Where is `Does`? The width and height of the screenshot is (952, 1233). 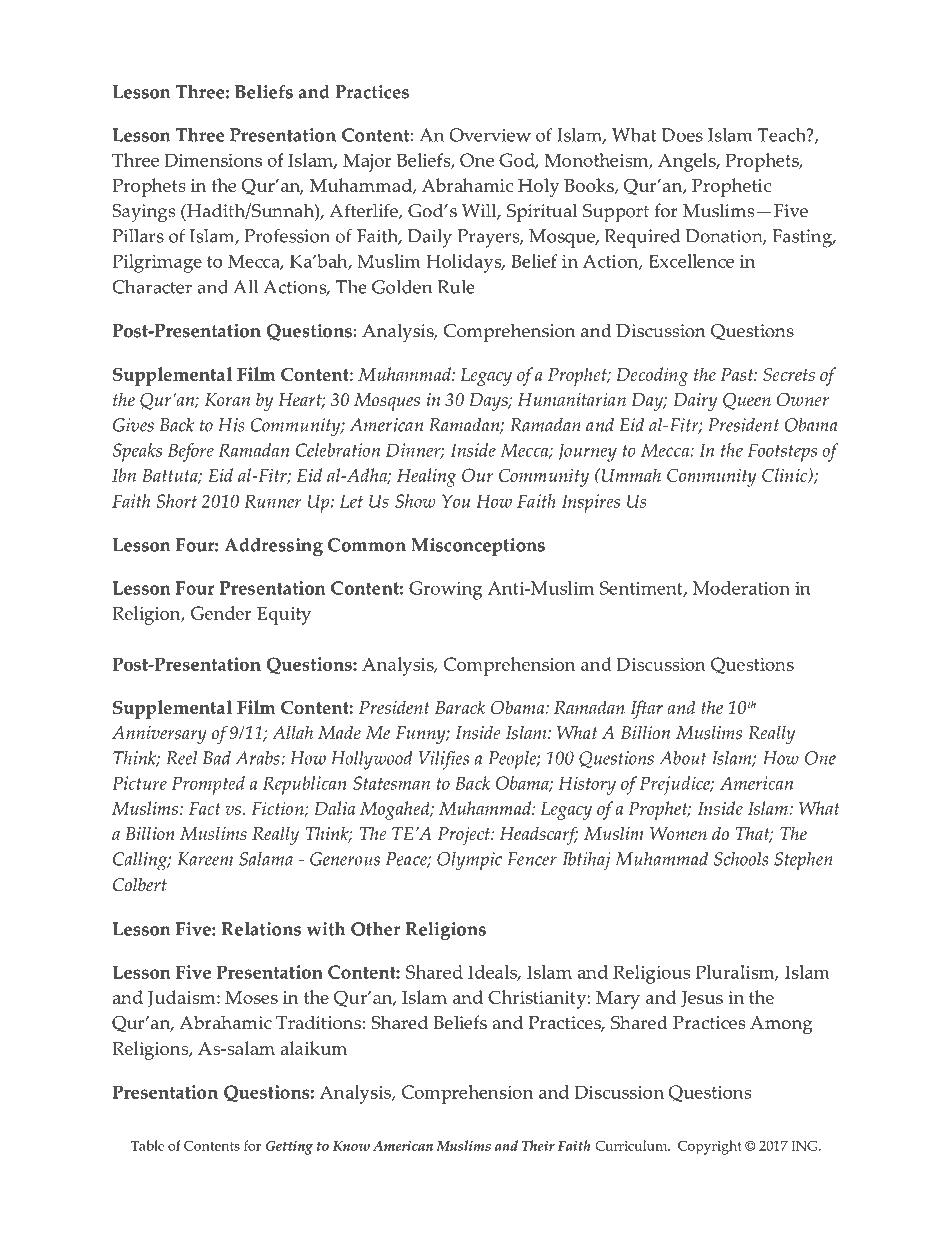 Does is located at coordinates (682, 135).
